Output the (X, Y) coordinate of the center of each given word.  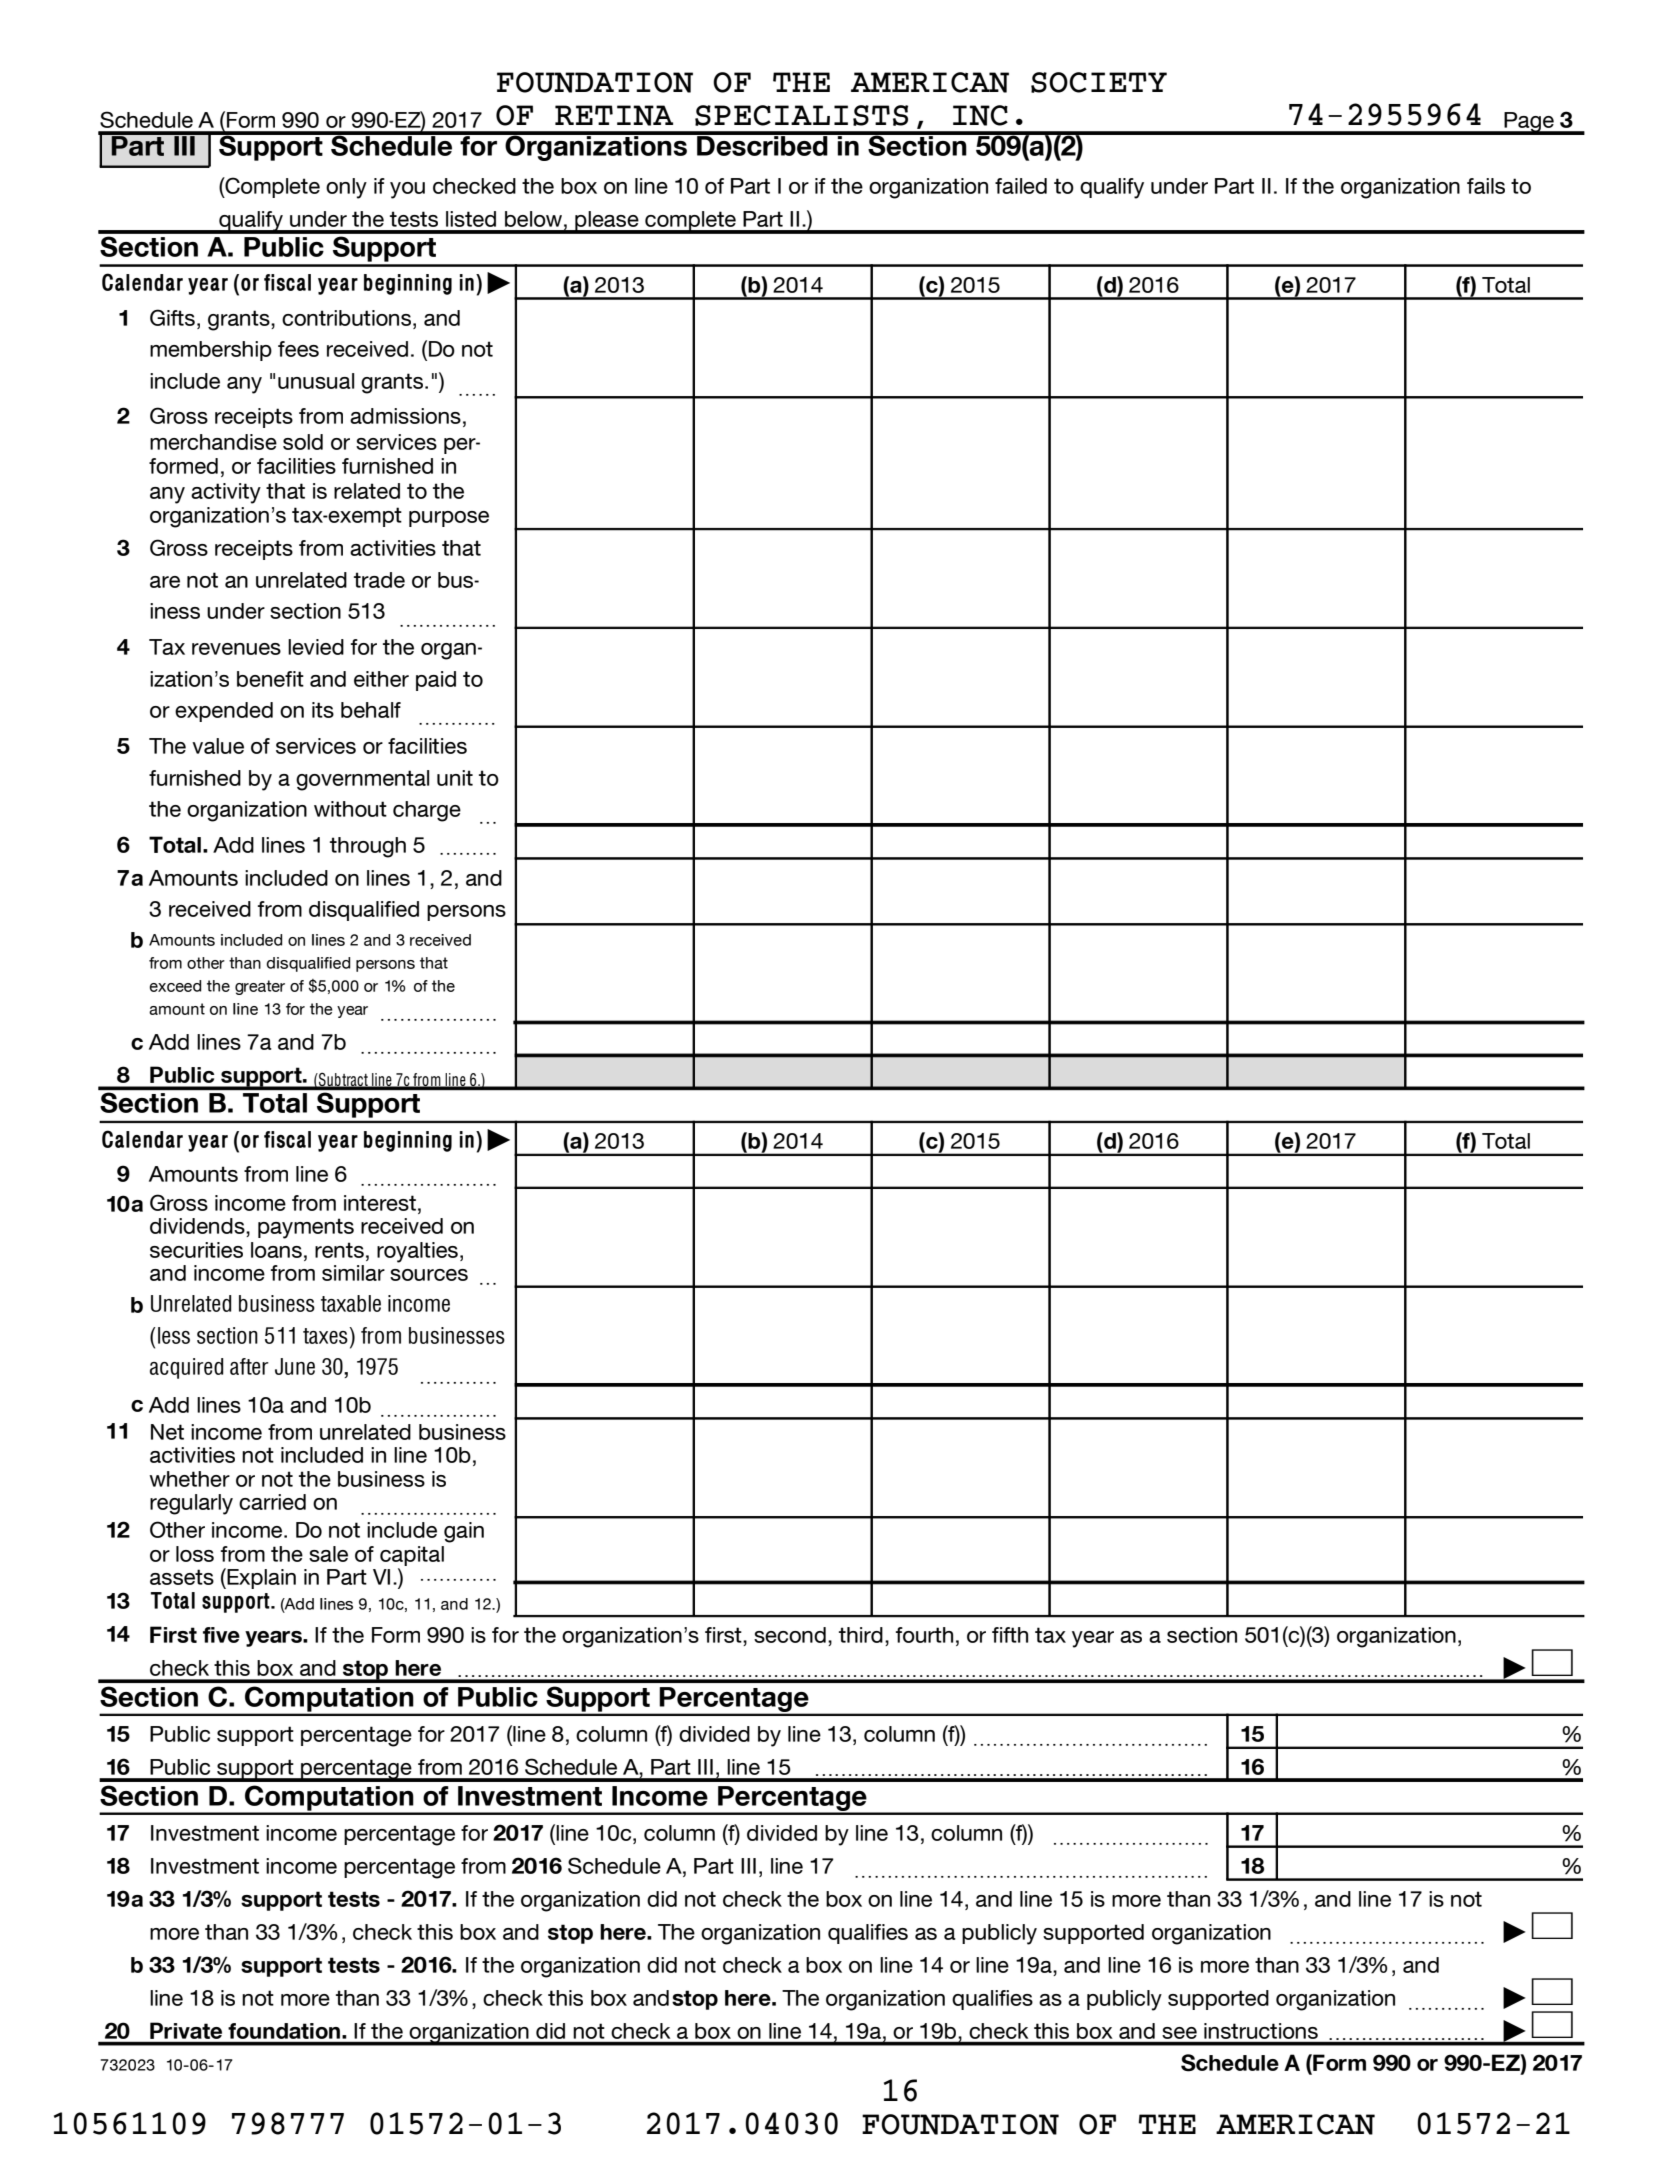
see (1180, 2033)
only (346, 188)
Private (186, 2031)
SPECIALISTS (801, 115)
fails (1486, 186)
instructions (1261, 2031)
